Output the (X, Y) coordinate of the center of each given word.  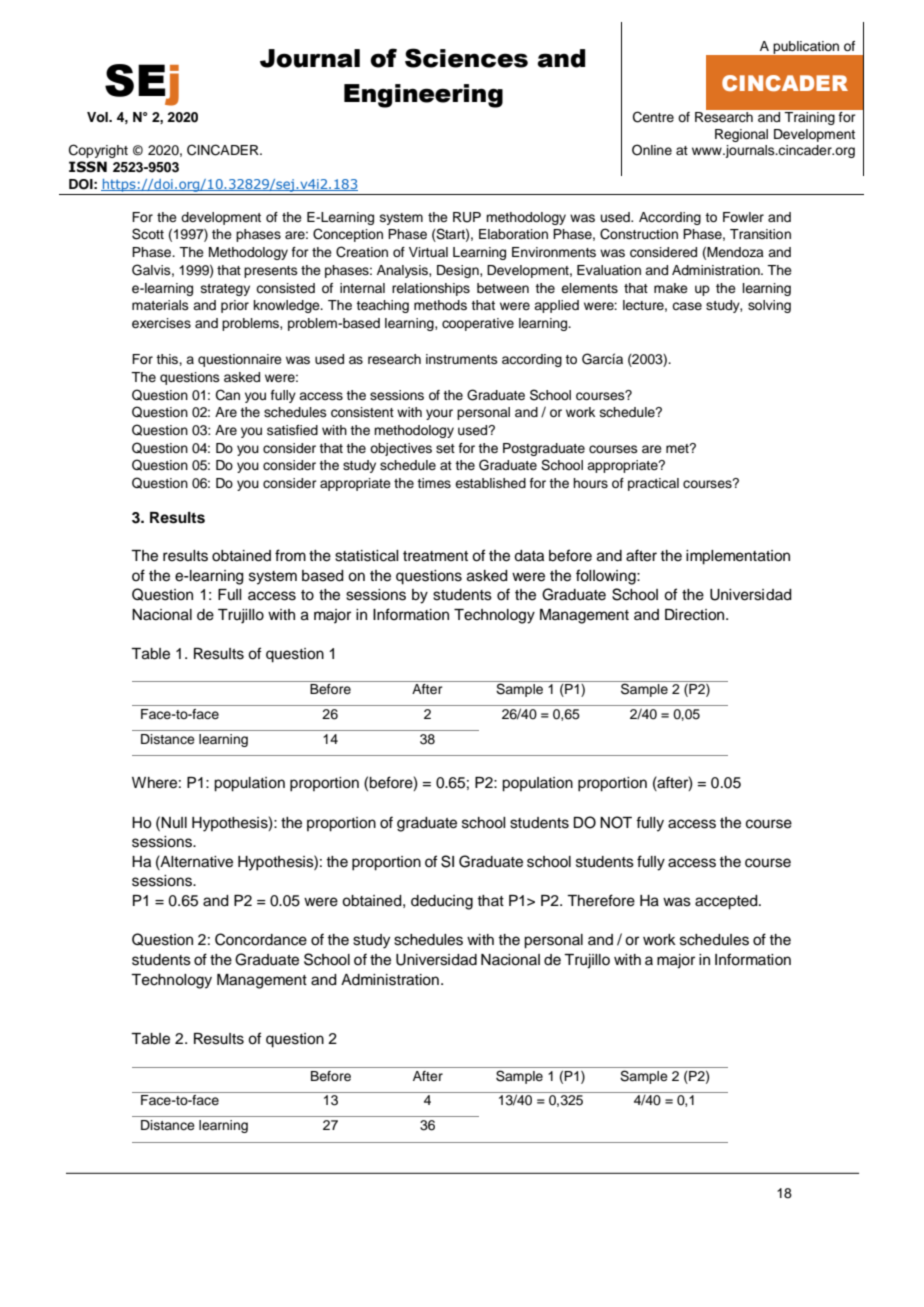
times (434, 483)
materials (160, 305)
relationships (431, 289)
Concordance (261, 939)
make (671, 288)
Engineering (423, 96)
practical (653, 484)
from (290, 555)
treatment (435, 556)
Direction (696, 615)
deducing (442, 902)
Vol (98, 117)
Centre (653, 117)
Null (174, 822)
